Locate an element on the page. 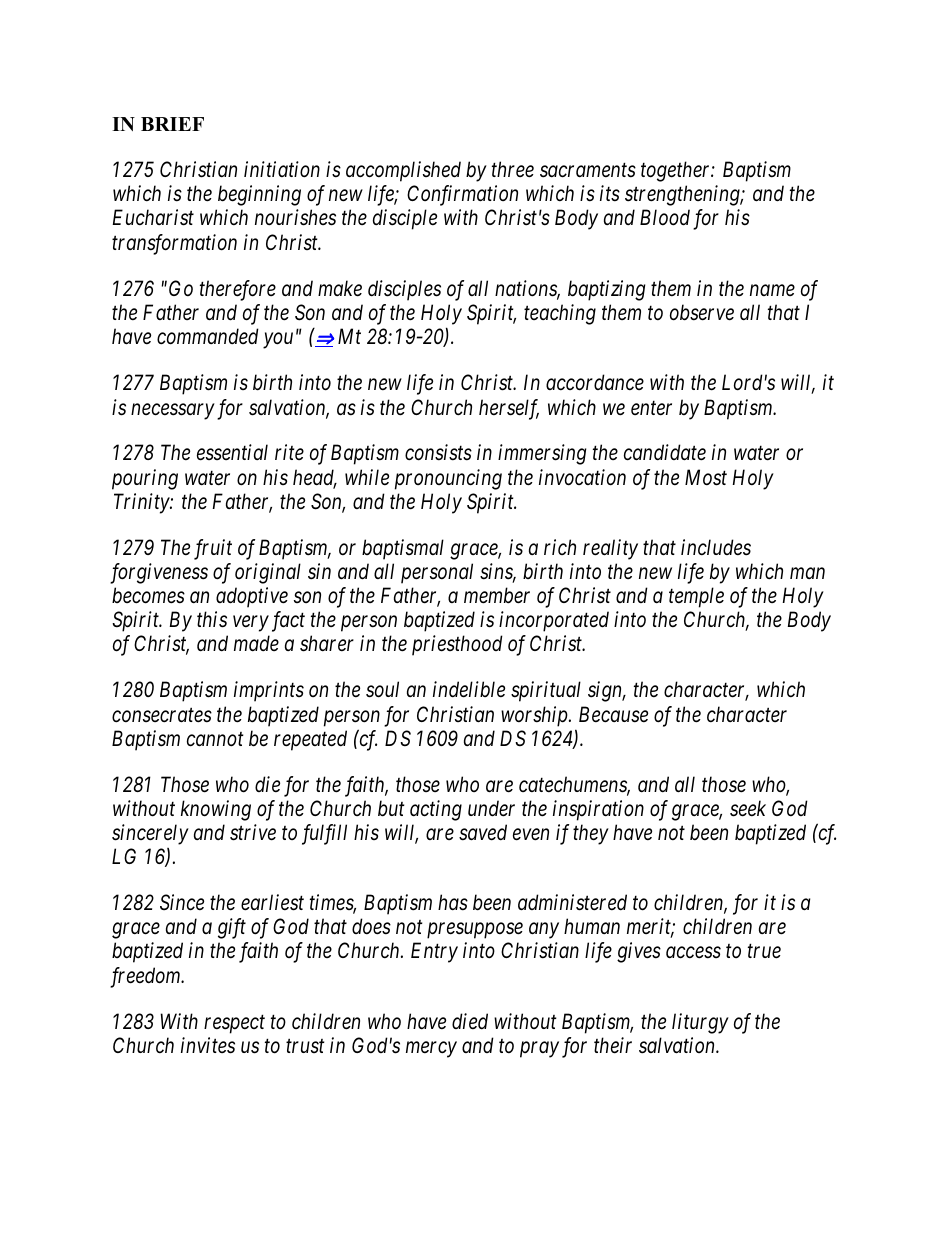 This document has width=952, height=1233. died is located at coordinates (470, 1021).
